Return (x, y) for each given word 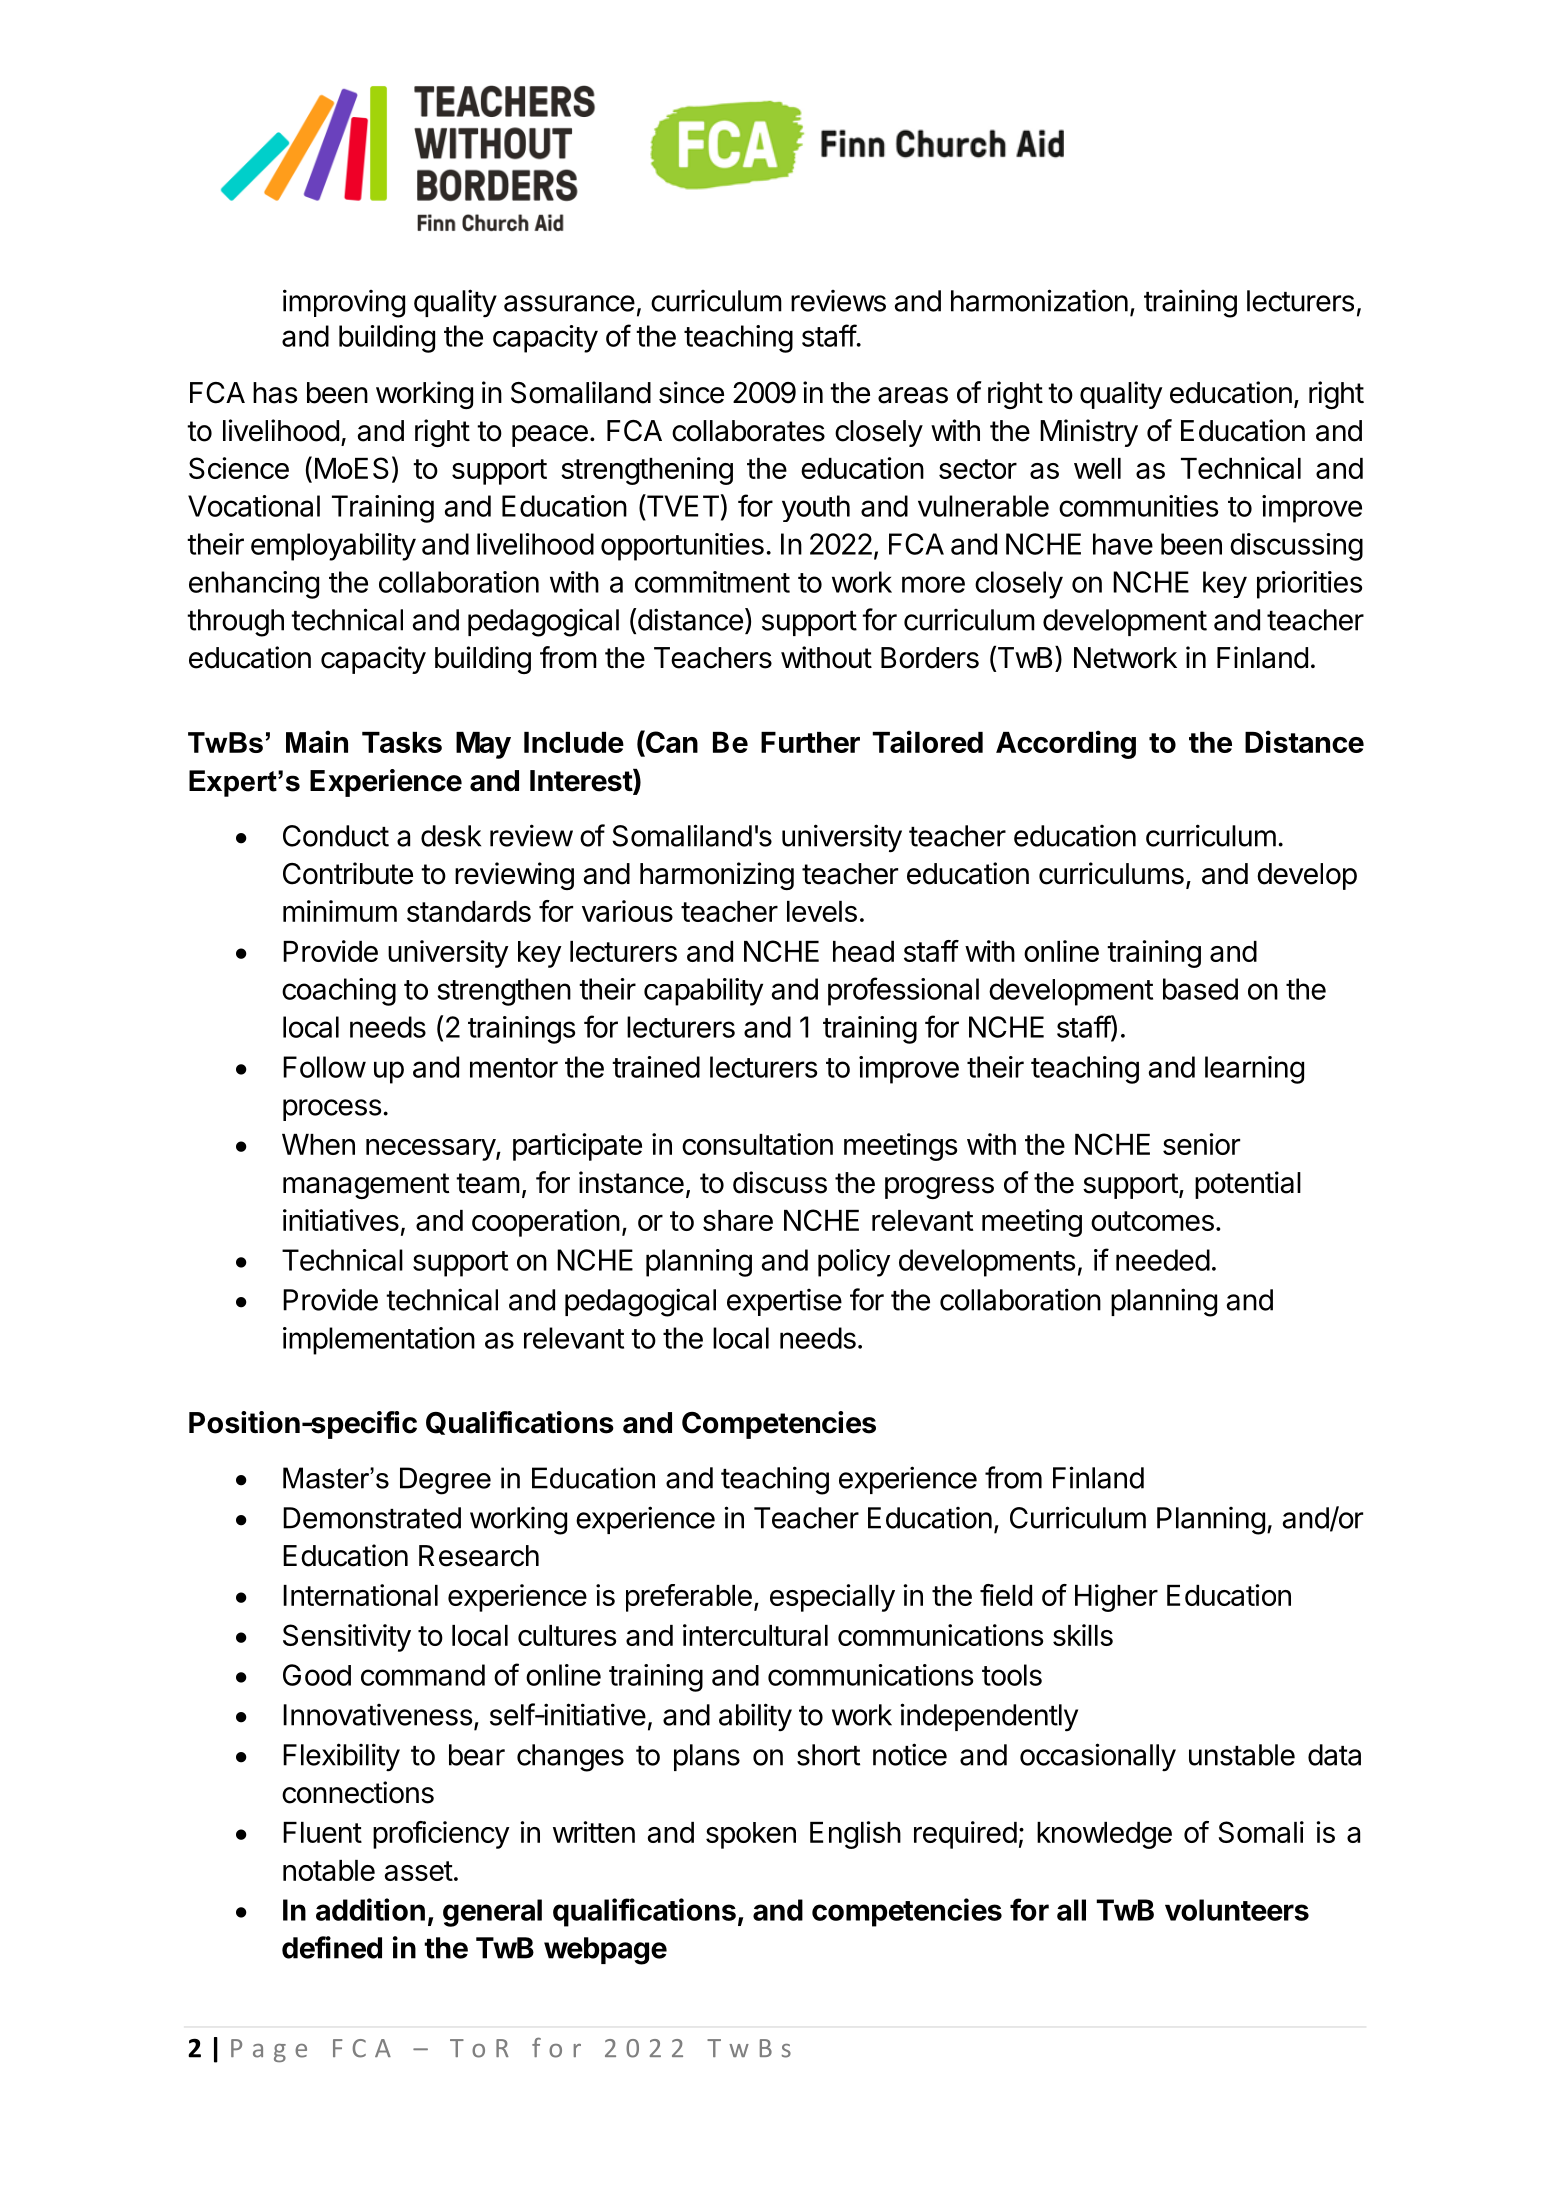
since (691, 392)
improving (344, 303)
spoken (751, 1835)
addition (370, 1909)
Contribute (348, 873)
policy (854, 1263)
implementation (379, 1341)
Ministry (1089, 433)
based (1200, 989)
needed (1163, 1260)
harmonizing (717, 876)
